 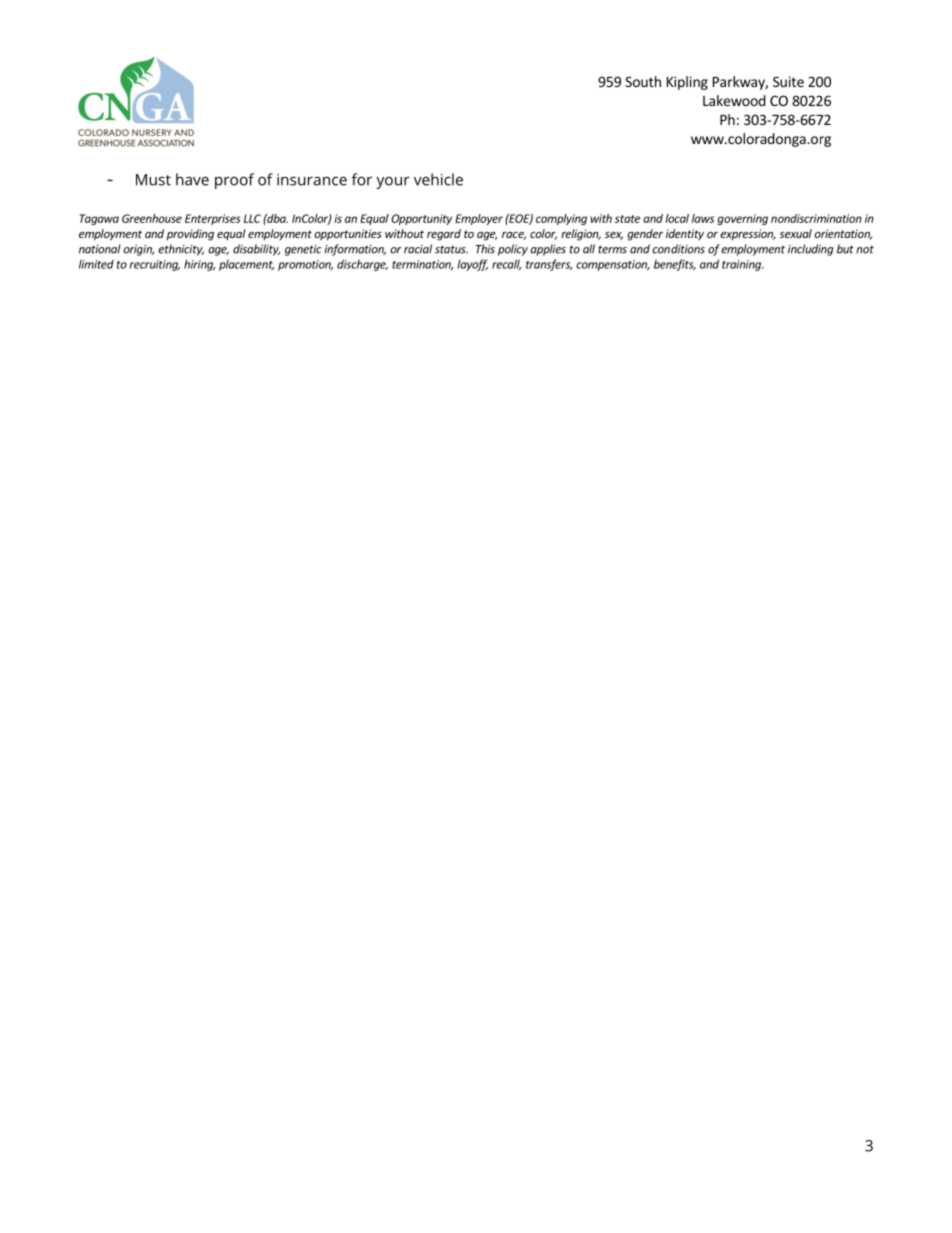 I want to click on nondiscrimination, so click(x=816, y=218).
